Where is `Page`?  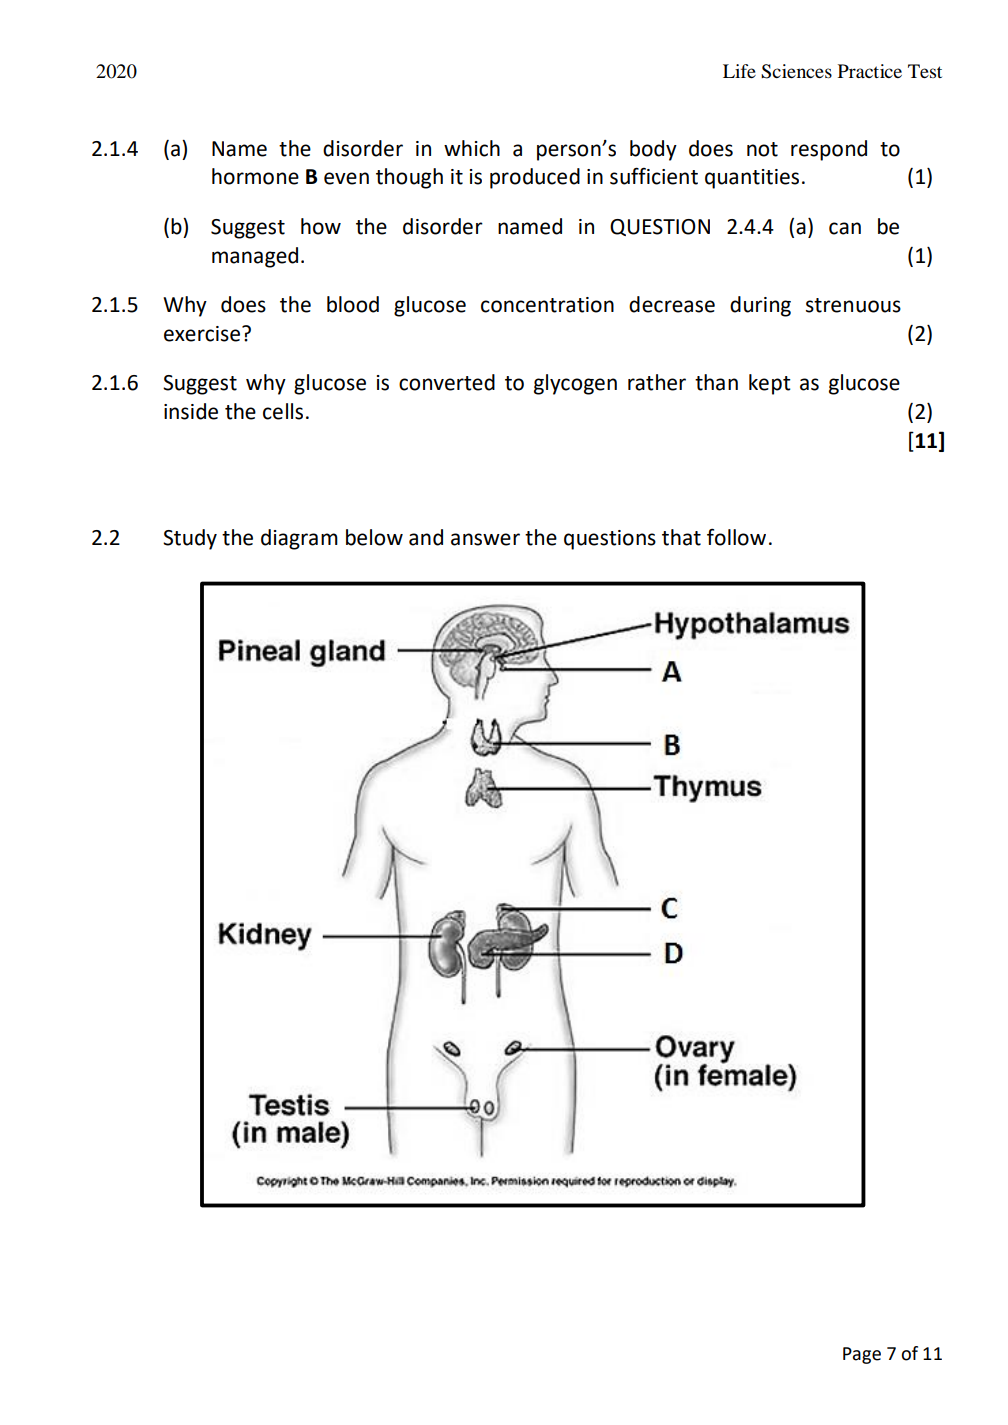 Page is located at coordinates (862, 1355).
